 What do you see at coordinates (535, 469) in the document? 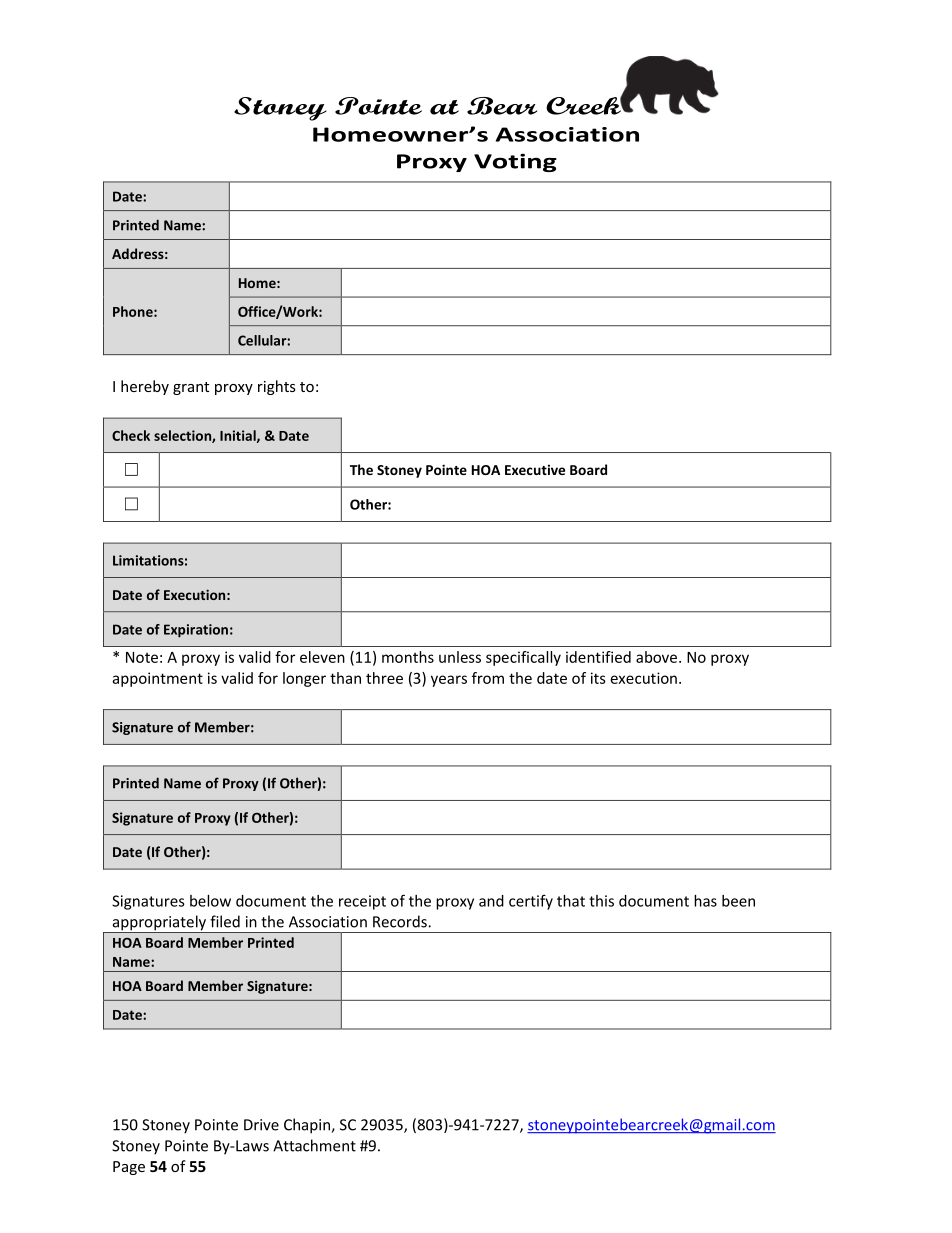
I see `Executive` at bounding box center [535, 469].
